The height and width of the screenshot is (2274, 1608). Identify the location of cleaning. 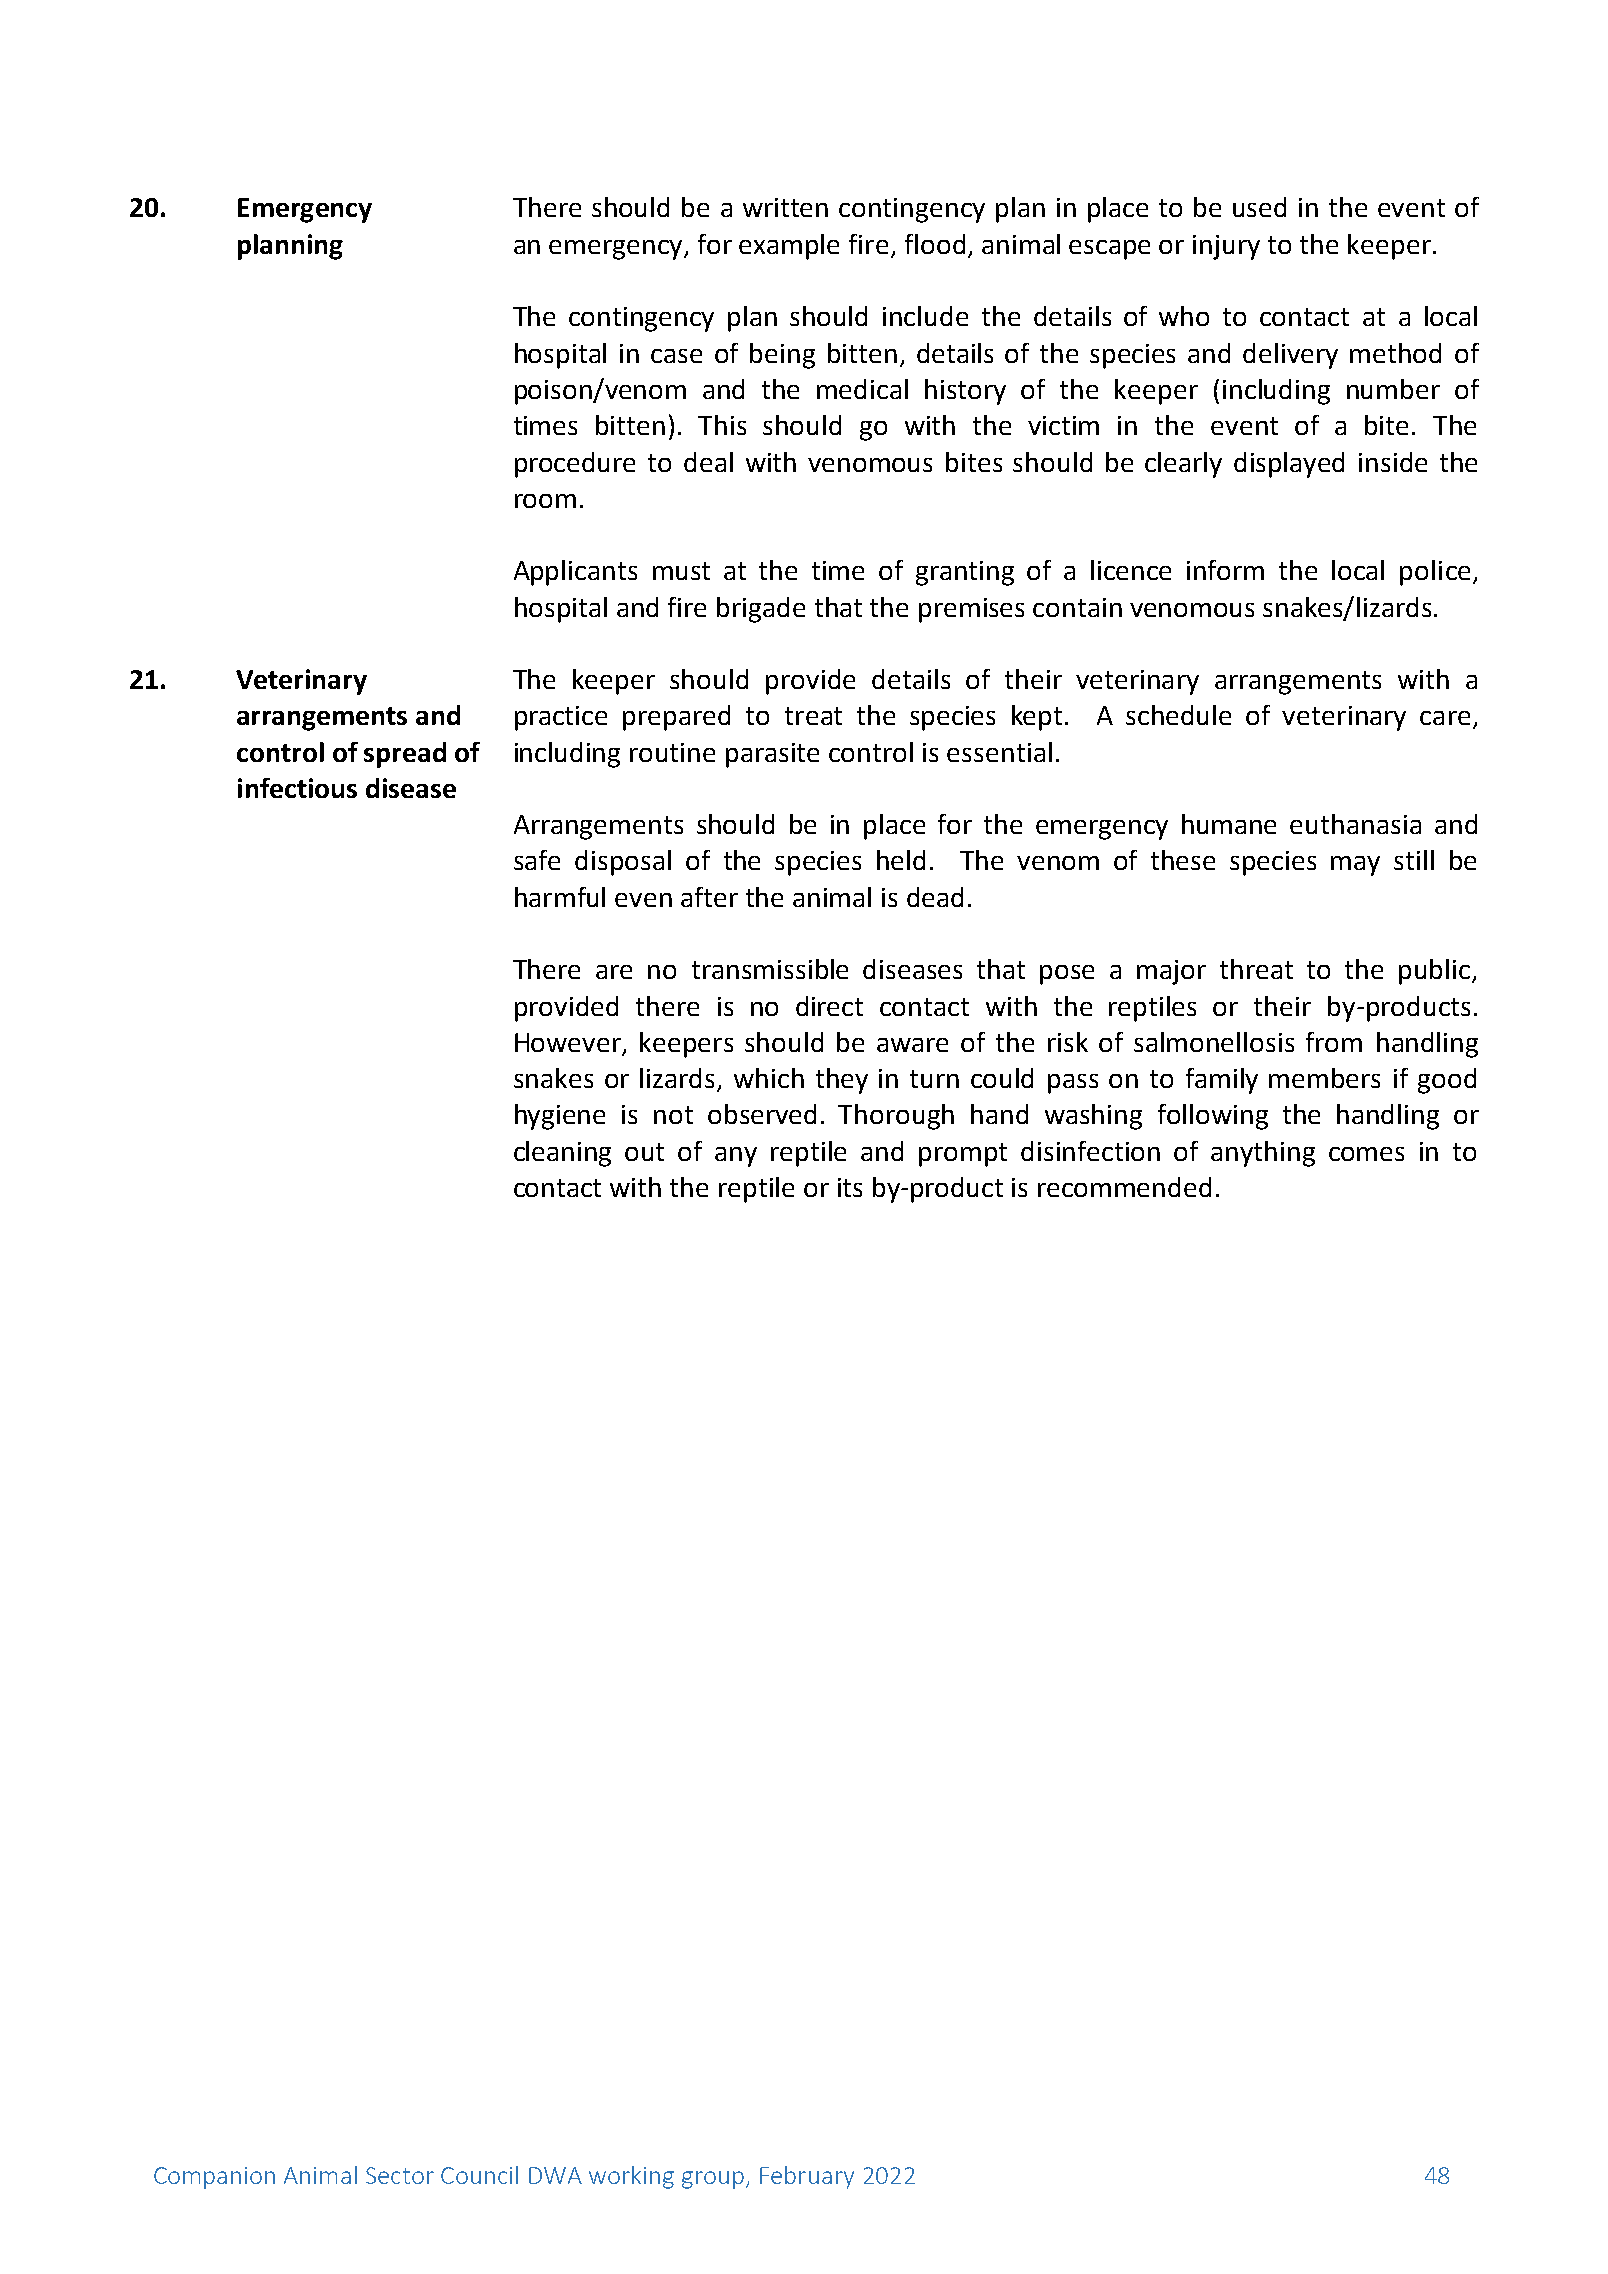
(562, 1154).
